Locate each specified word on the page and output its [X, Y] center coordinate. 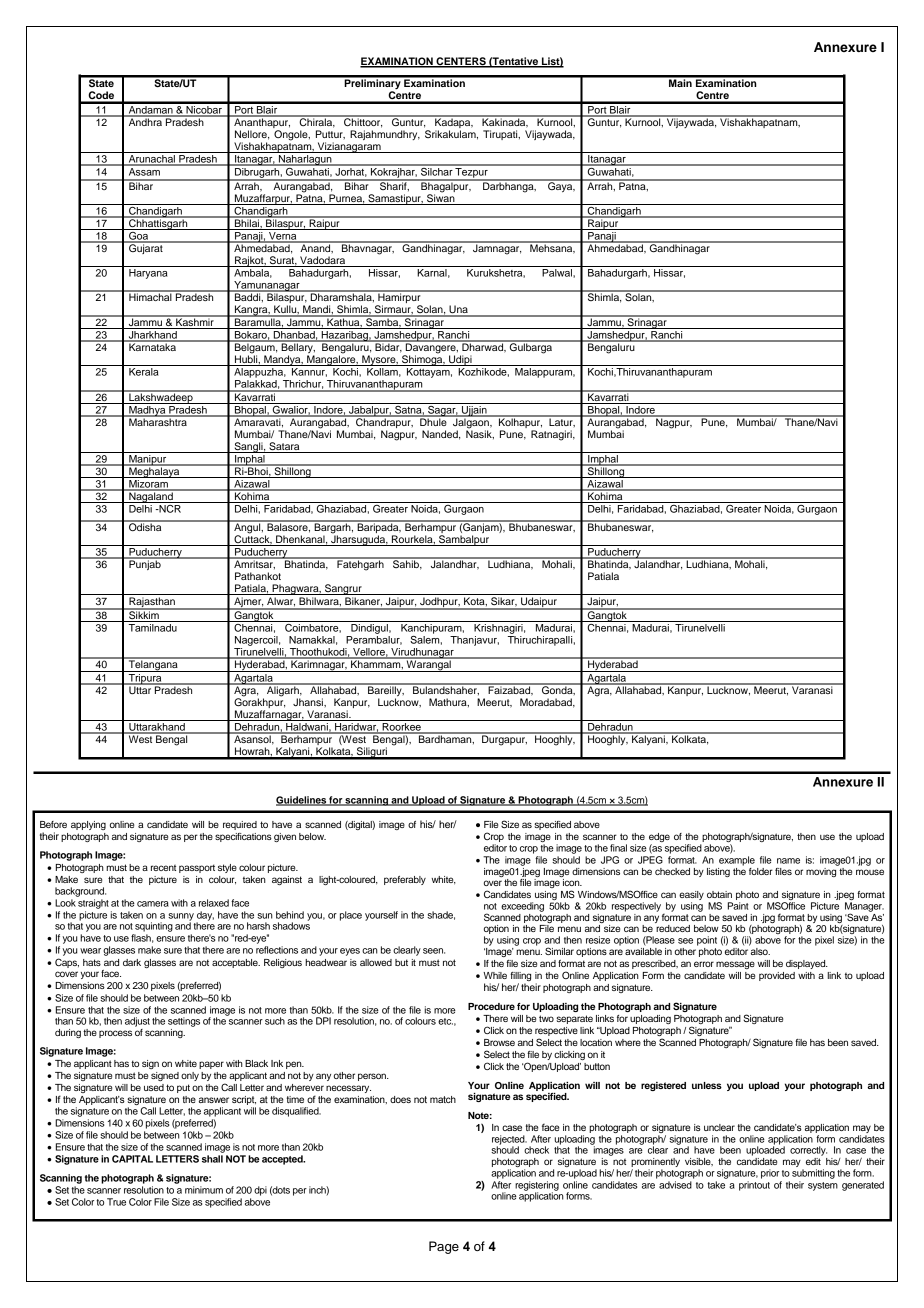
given [285, 837]
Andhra [145, 121]
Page [444, 1247]
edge [659, 839]
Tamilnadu [153, 628]
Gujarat [146, 248]
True [116, 1202]
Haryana [148, 274]
